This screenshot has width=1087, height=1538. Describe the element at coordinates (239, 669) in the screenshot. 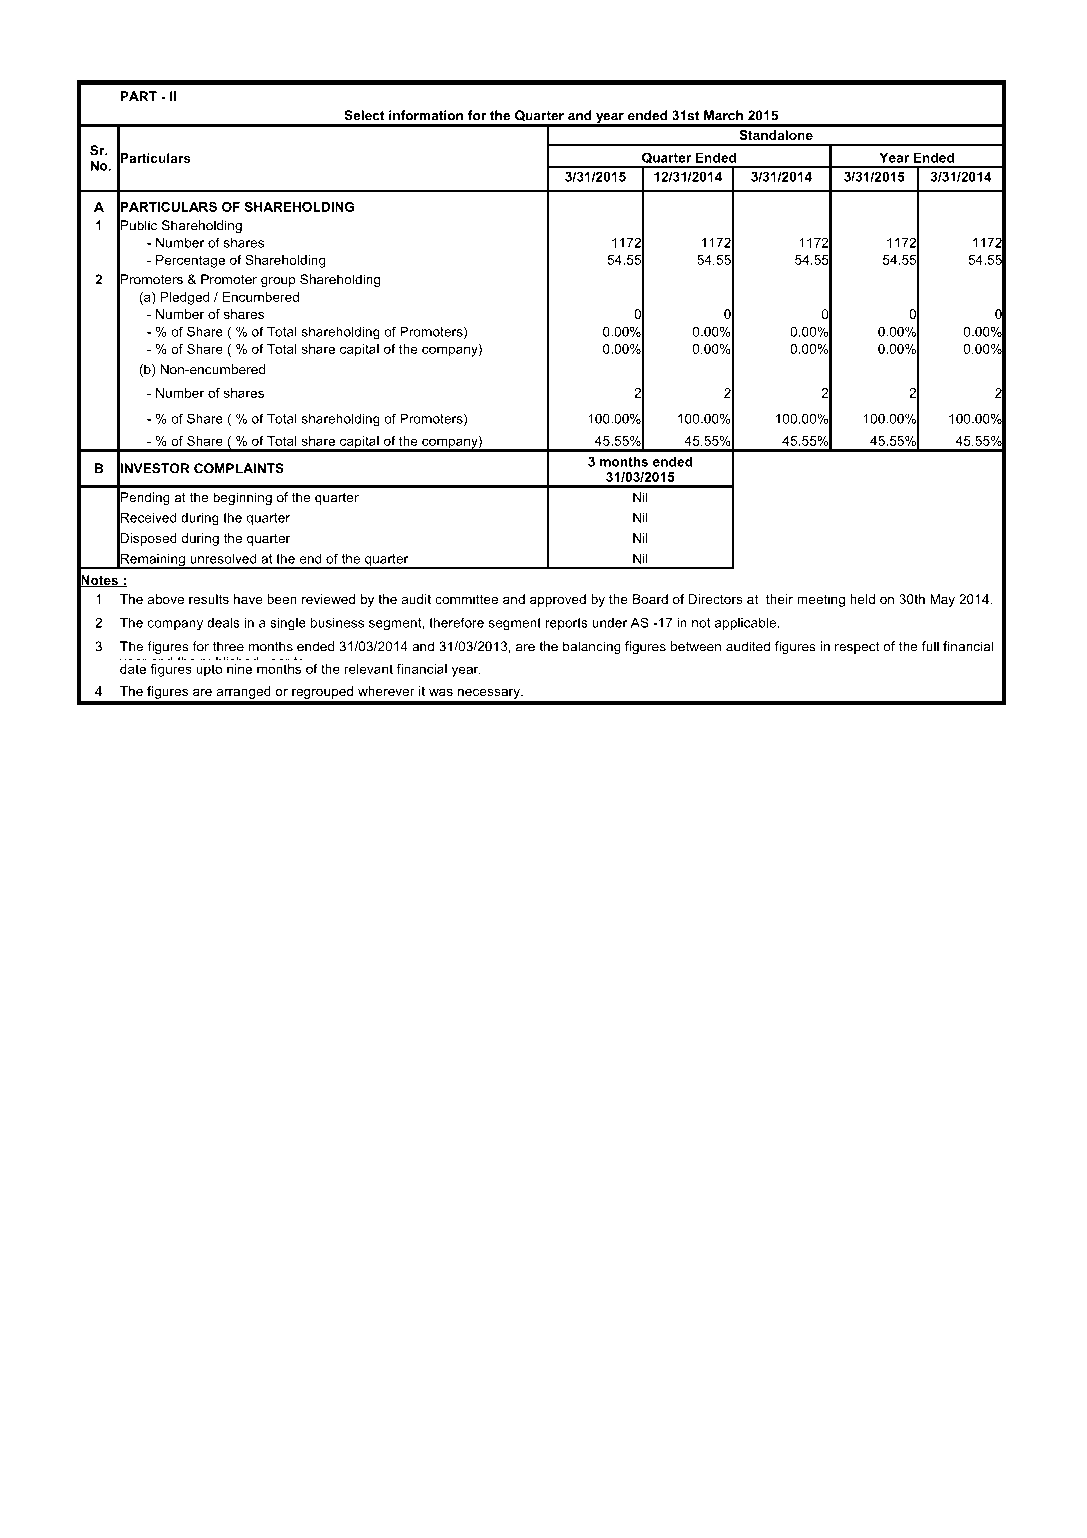

I see `nine` at that location.
